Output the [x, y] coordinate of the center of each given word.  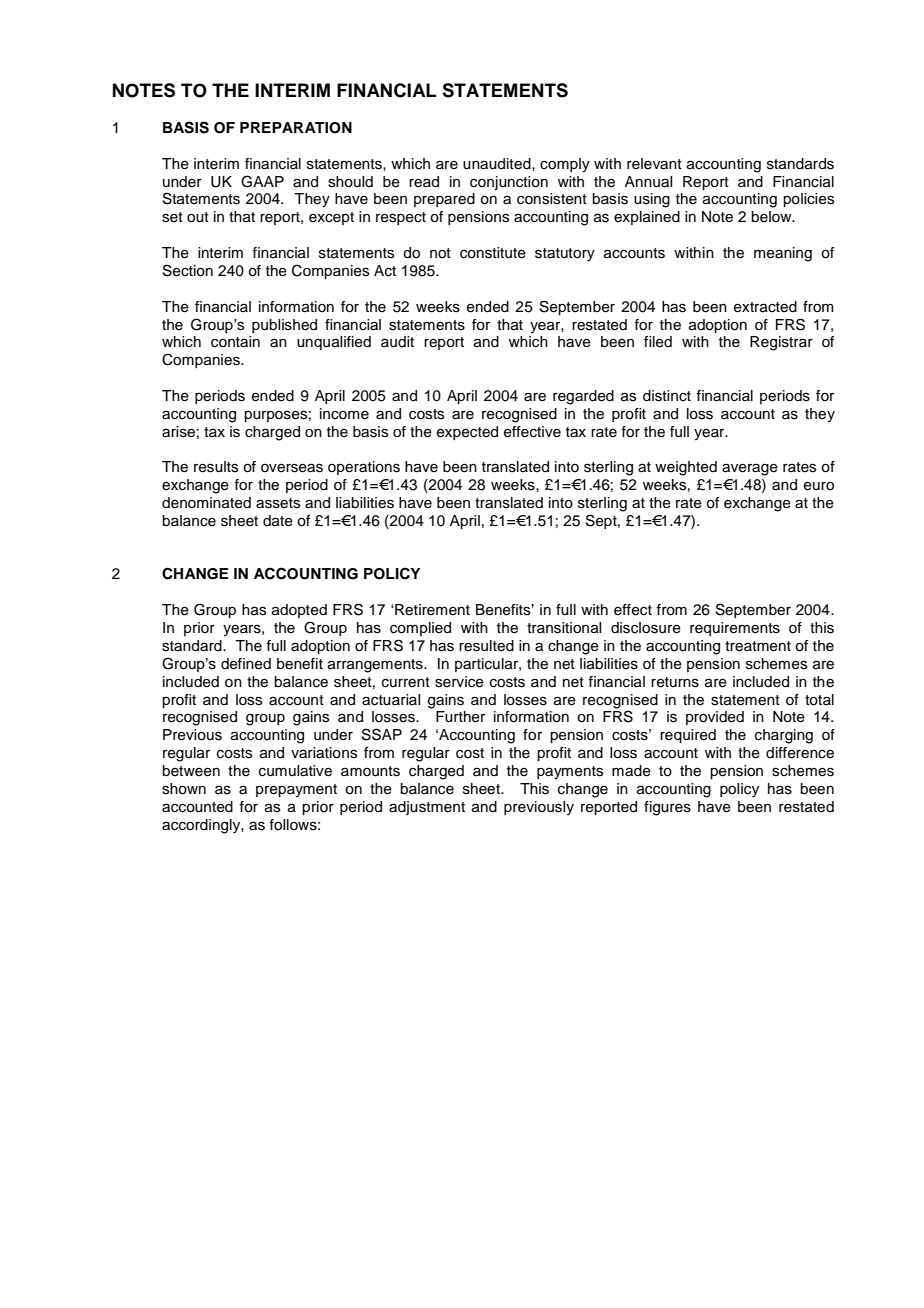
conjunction [509, 183]
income [344, 414]
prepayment [296, 791]
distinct [667, 396]
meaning [783, 254]
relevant [654, 164]
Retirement [432, 610]
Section [188, 270]
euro [819, 486]
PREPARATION [296, 128]
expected [467, 433]
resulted [486, 646]
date [278, 521]
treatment [758, 646]
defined [246, 664]
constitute [493, 253]
